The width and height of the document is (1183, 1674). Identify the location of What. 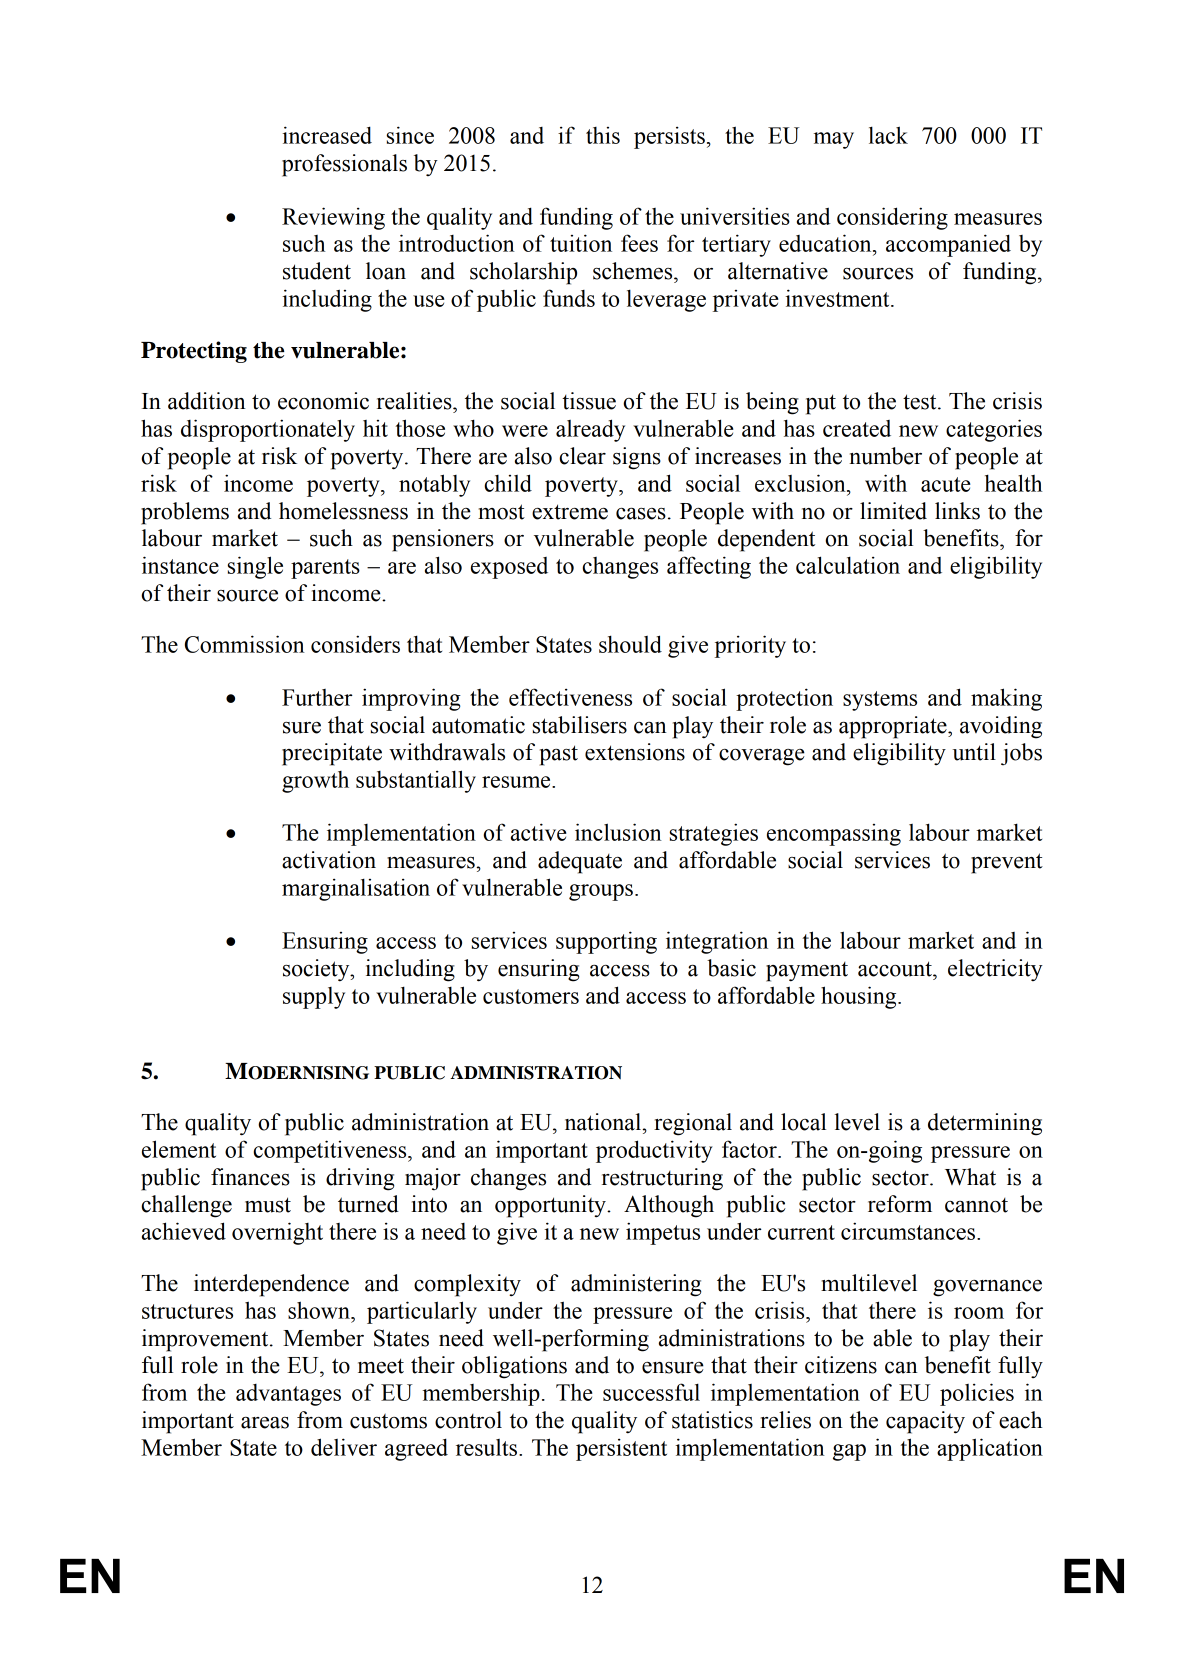
(970, 1177).
